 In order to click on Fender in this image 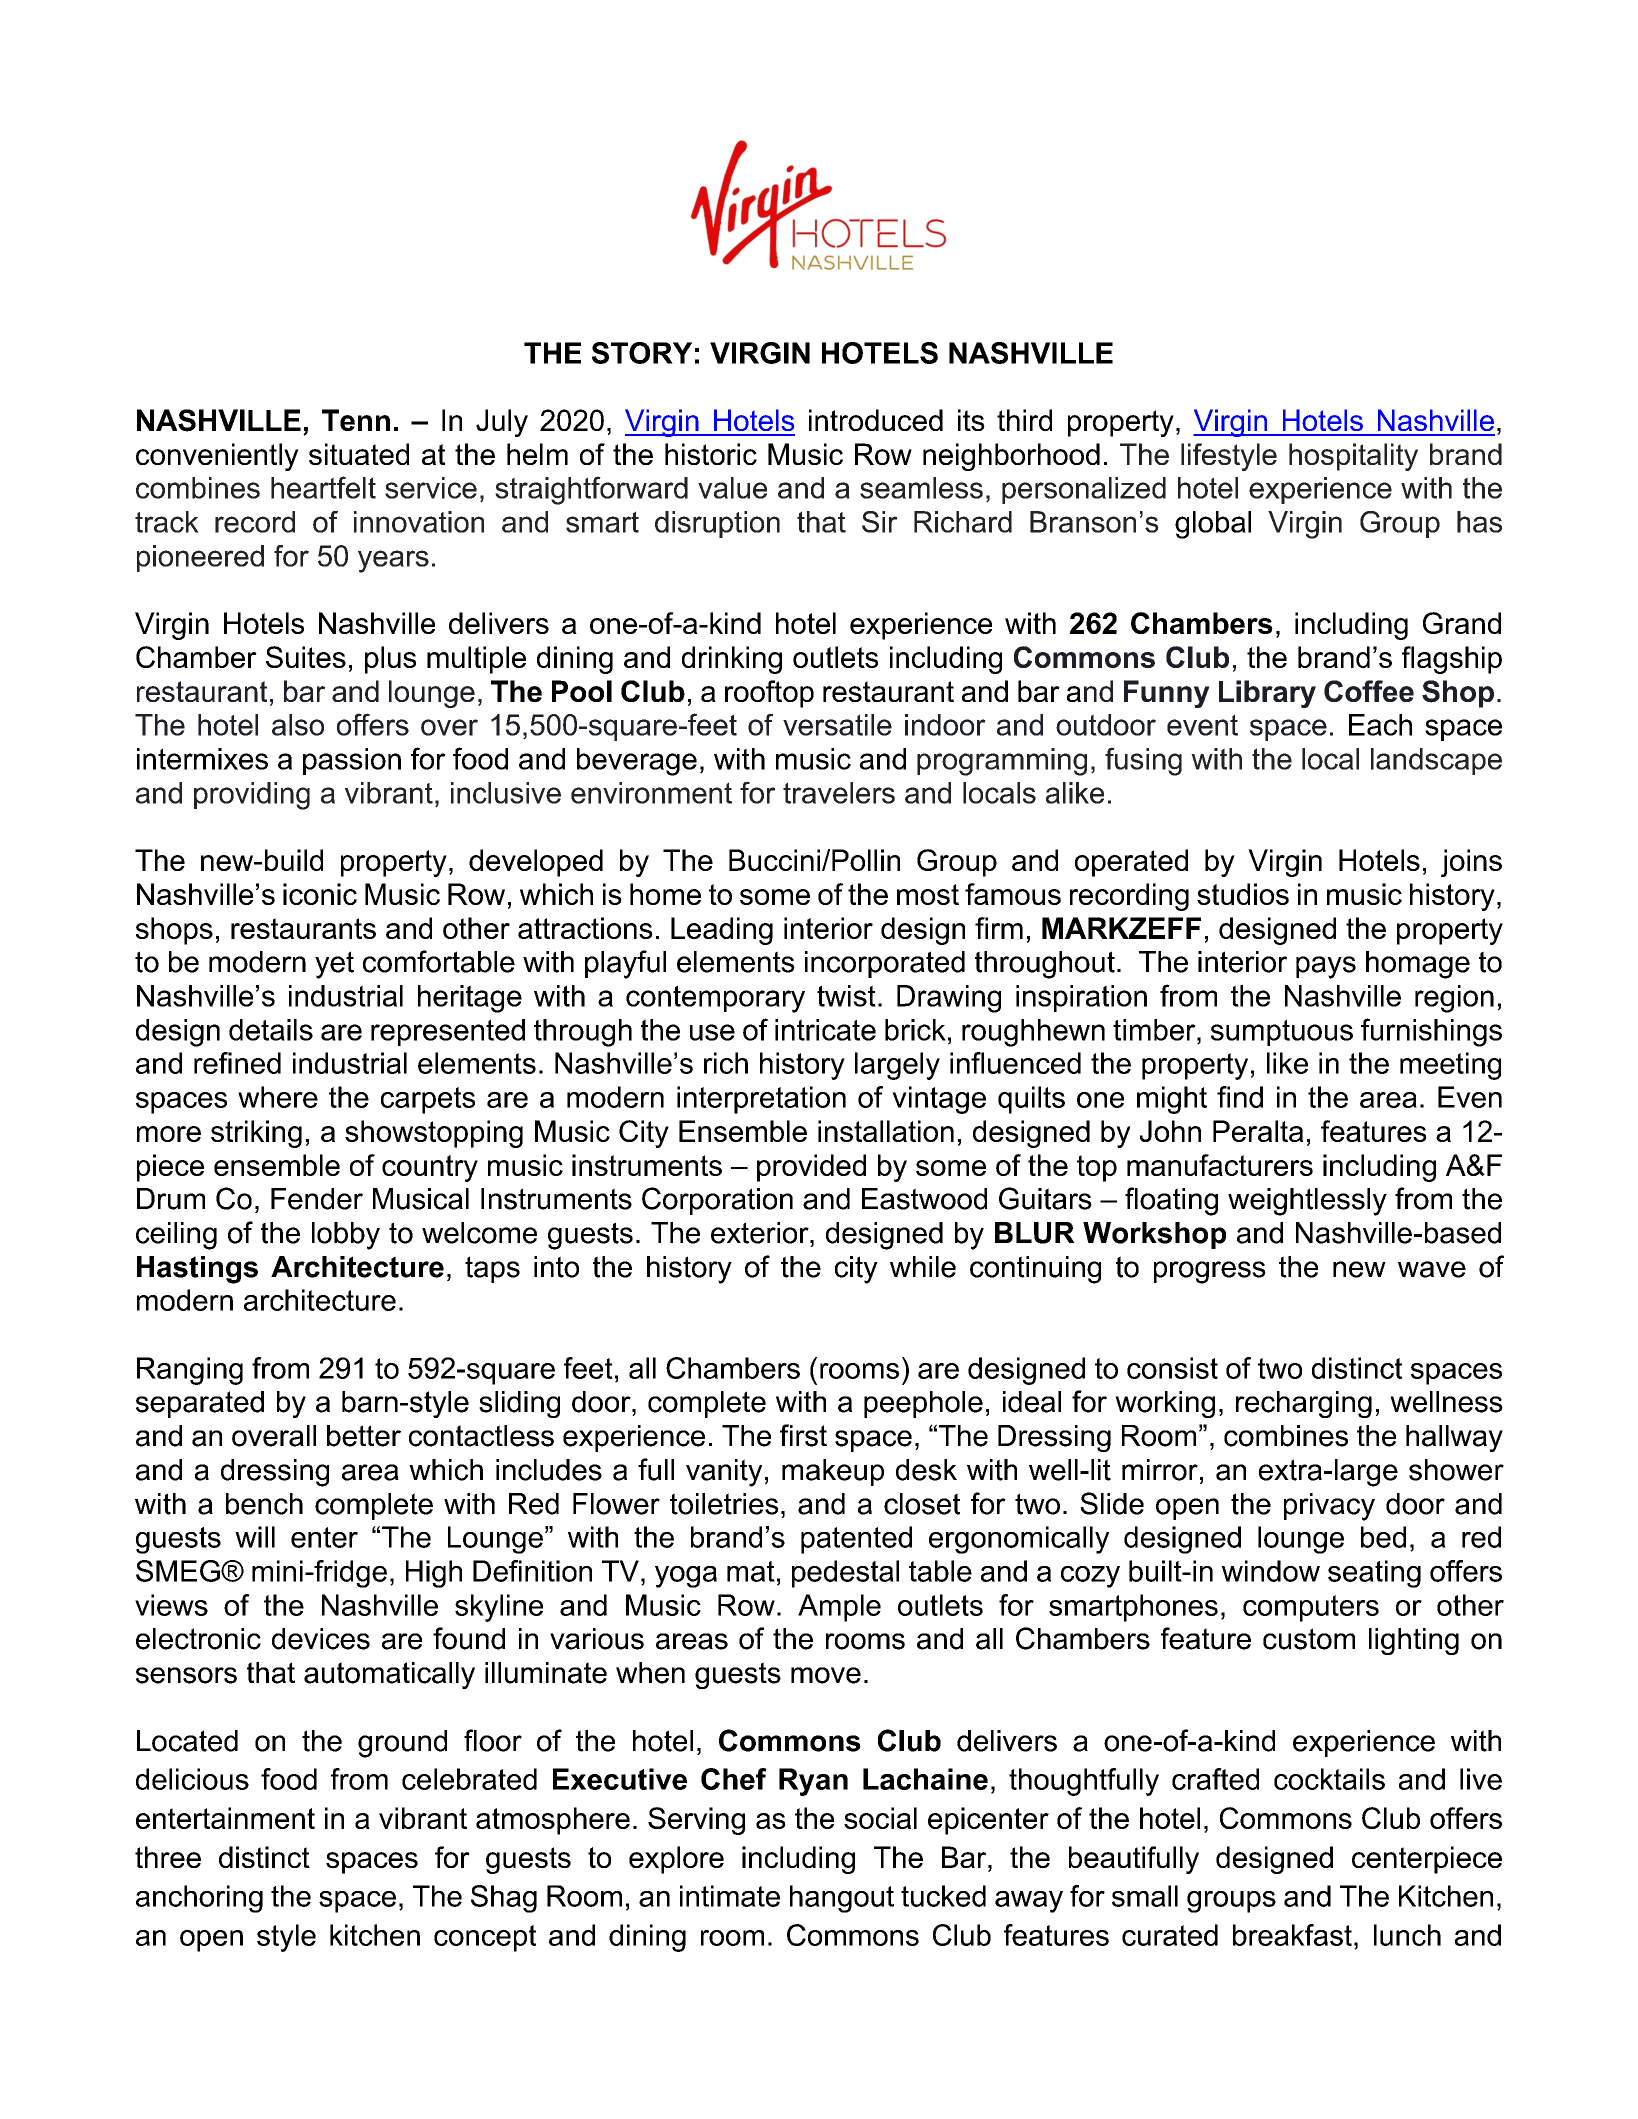, I will do `click(317, 1199)`.
